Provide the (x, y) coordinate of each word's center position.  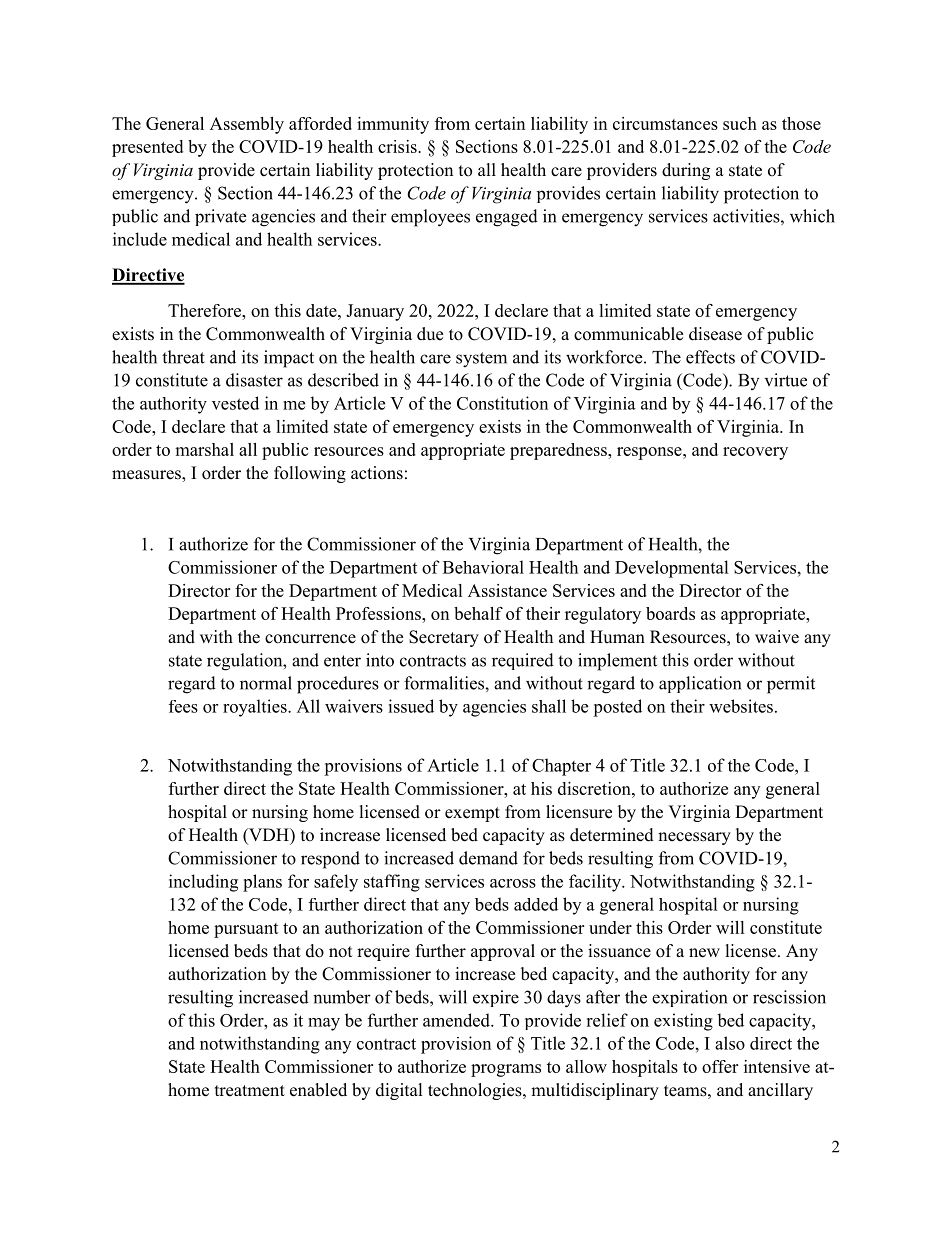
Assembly (247, 125)
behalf (478, 613)
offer (720, 1066)
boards (670, 613)
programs (506, 1070)
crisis (398, 146)
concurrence (310, 639)
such (740, 123)
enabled (318, 1090)
